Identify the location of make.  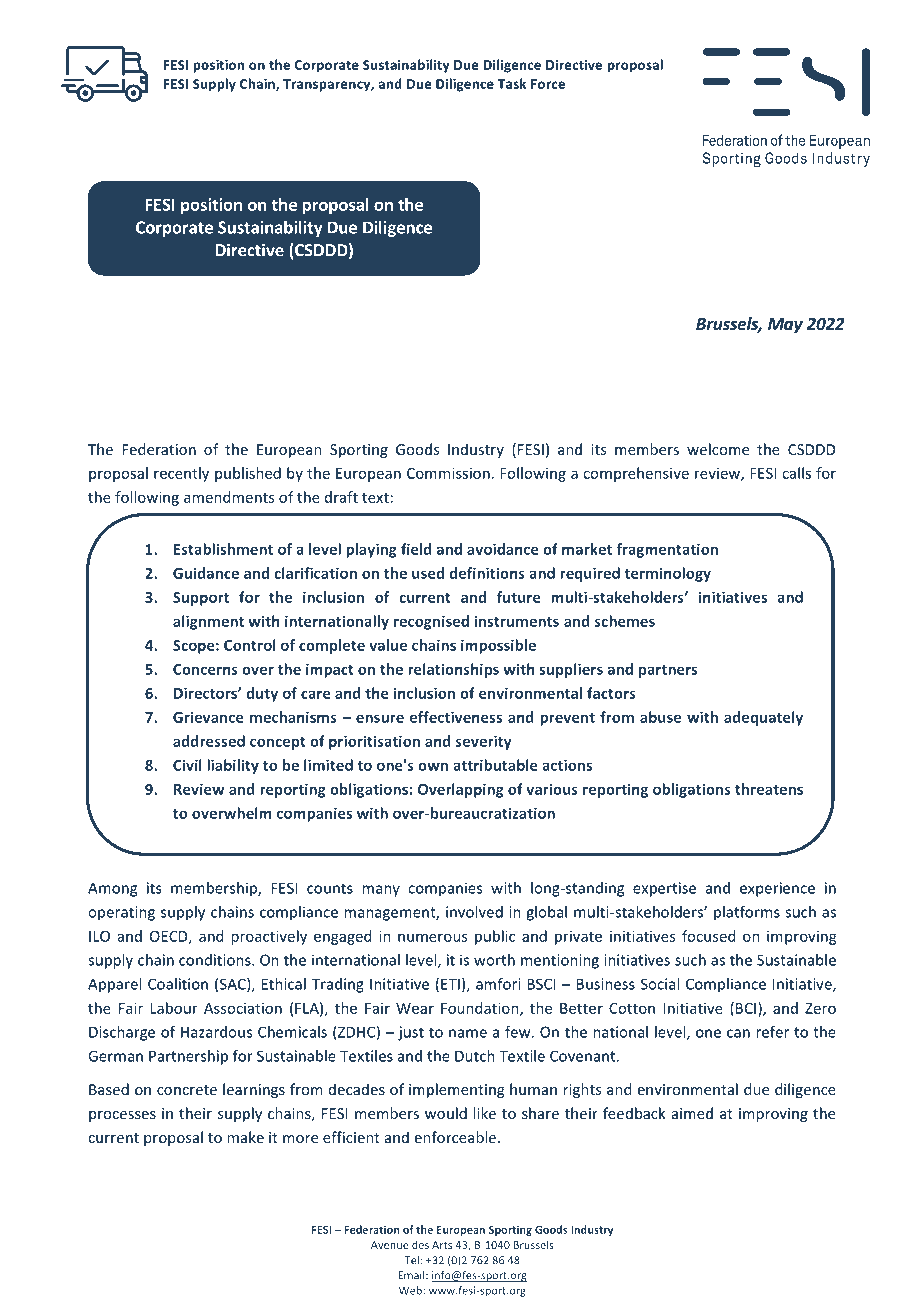
(245, 1137).
